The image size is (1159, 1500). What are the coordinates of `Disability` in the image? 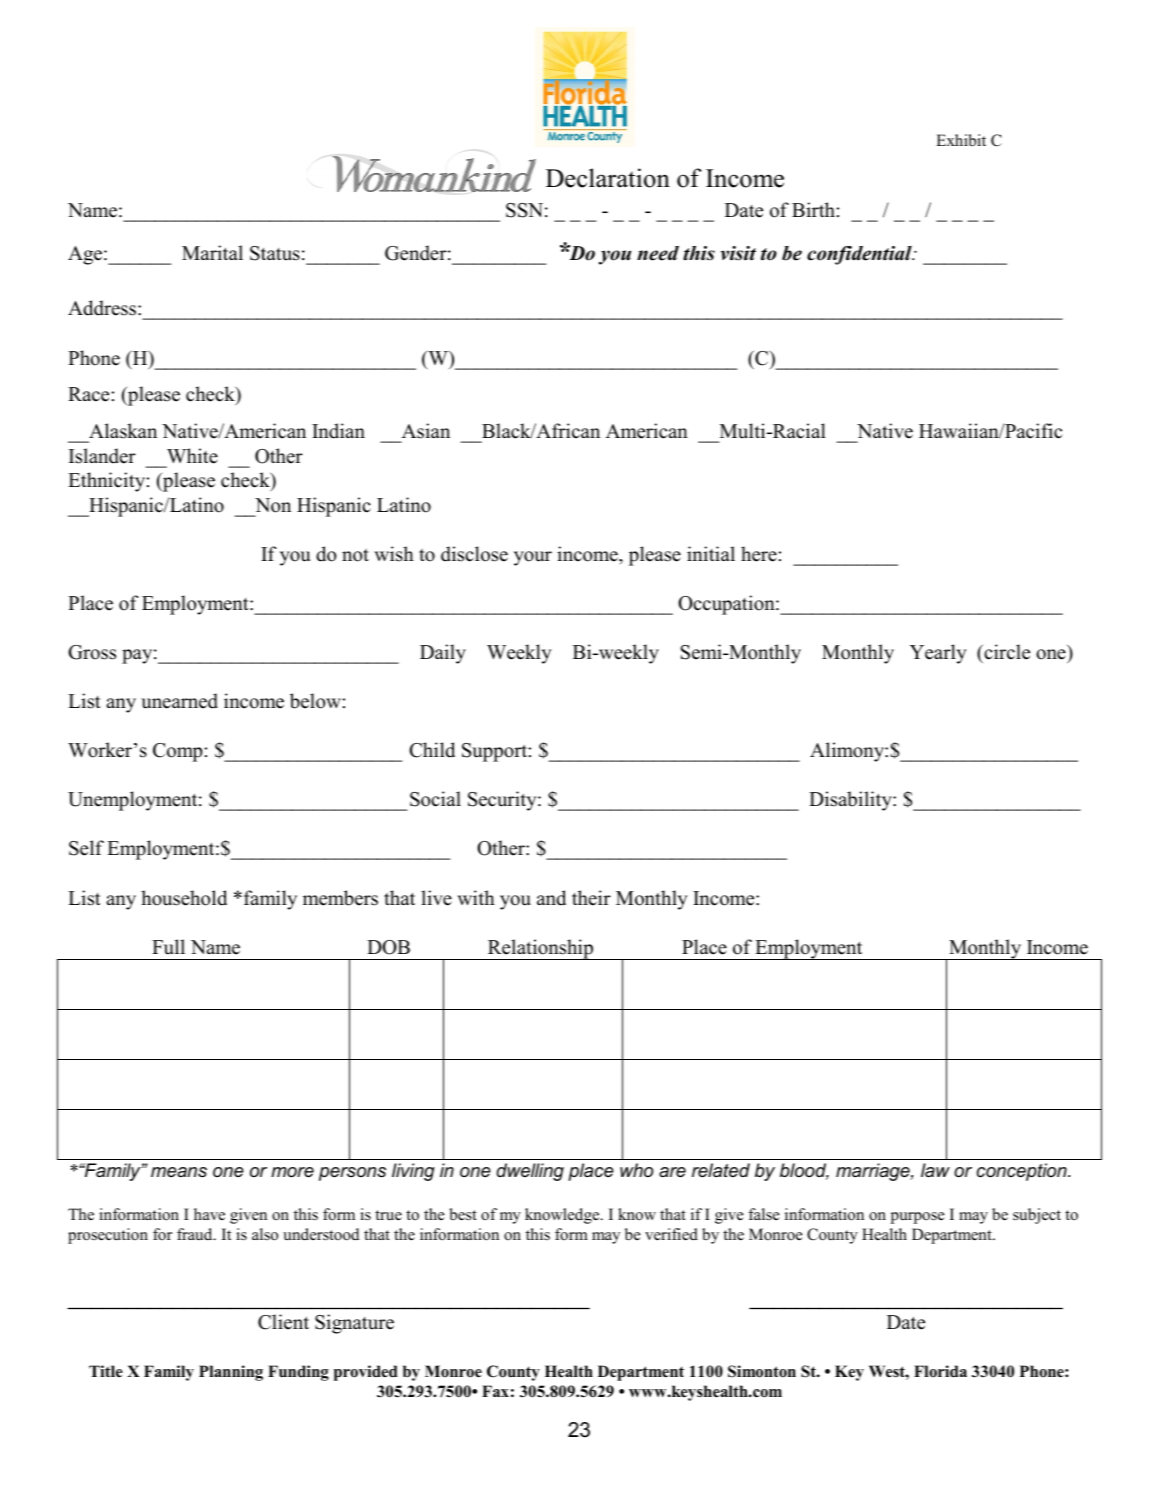 It's located at (851, 801).
